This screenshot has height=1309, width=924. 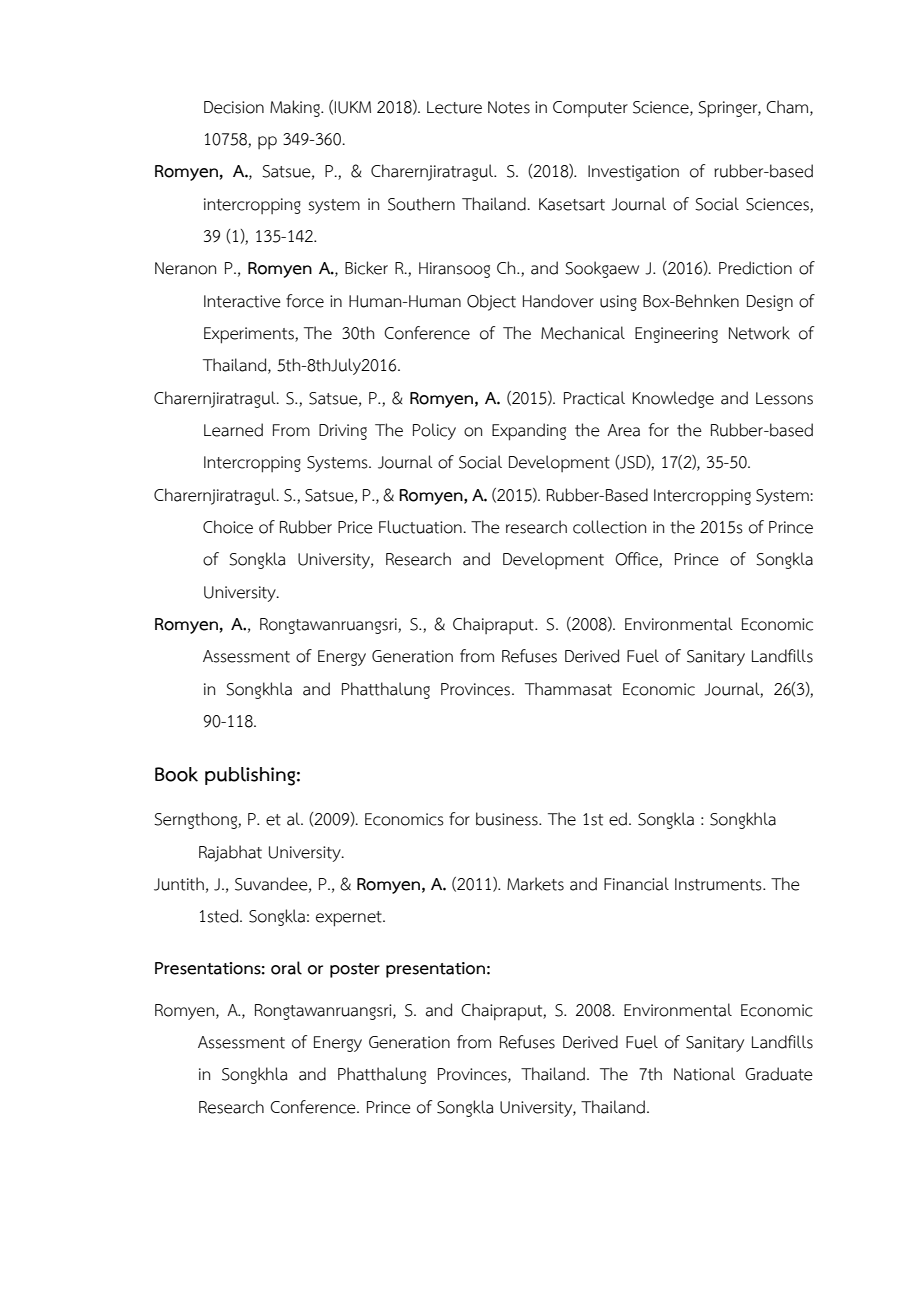 I want to click on Investigation, so click(x=633, y=173).
